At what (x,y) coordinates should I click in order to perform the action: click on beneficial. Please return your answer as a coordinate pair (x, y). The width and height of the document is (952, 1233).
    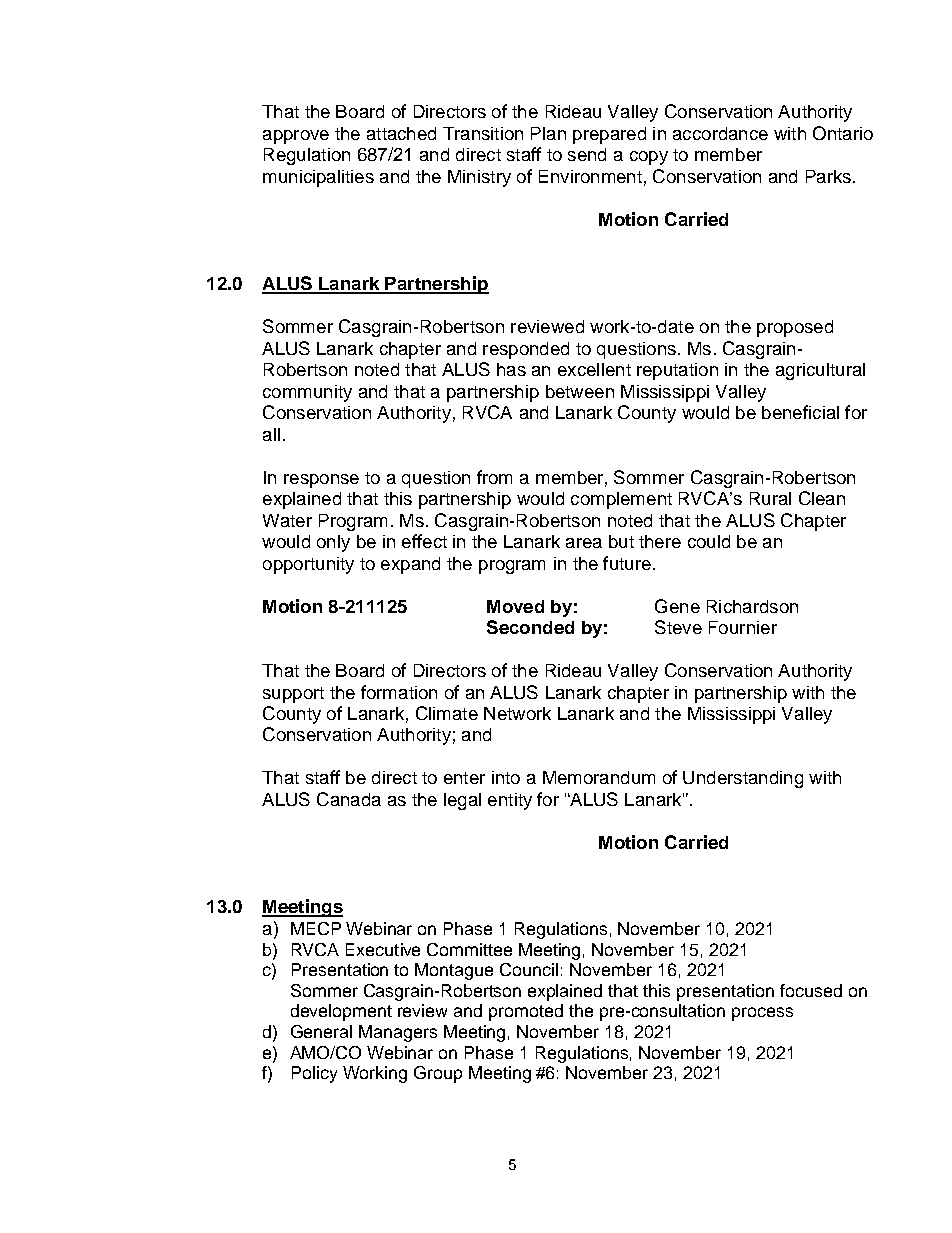
    Looking at the image, I should click on (800, 412).
